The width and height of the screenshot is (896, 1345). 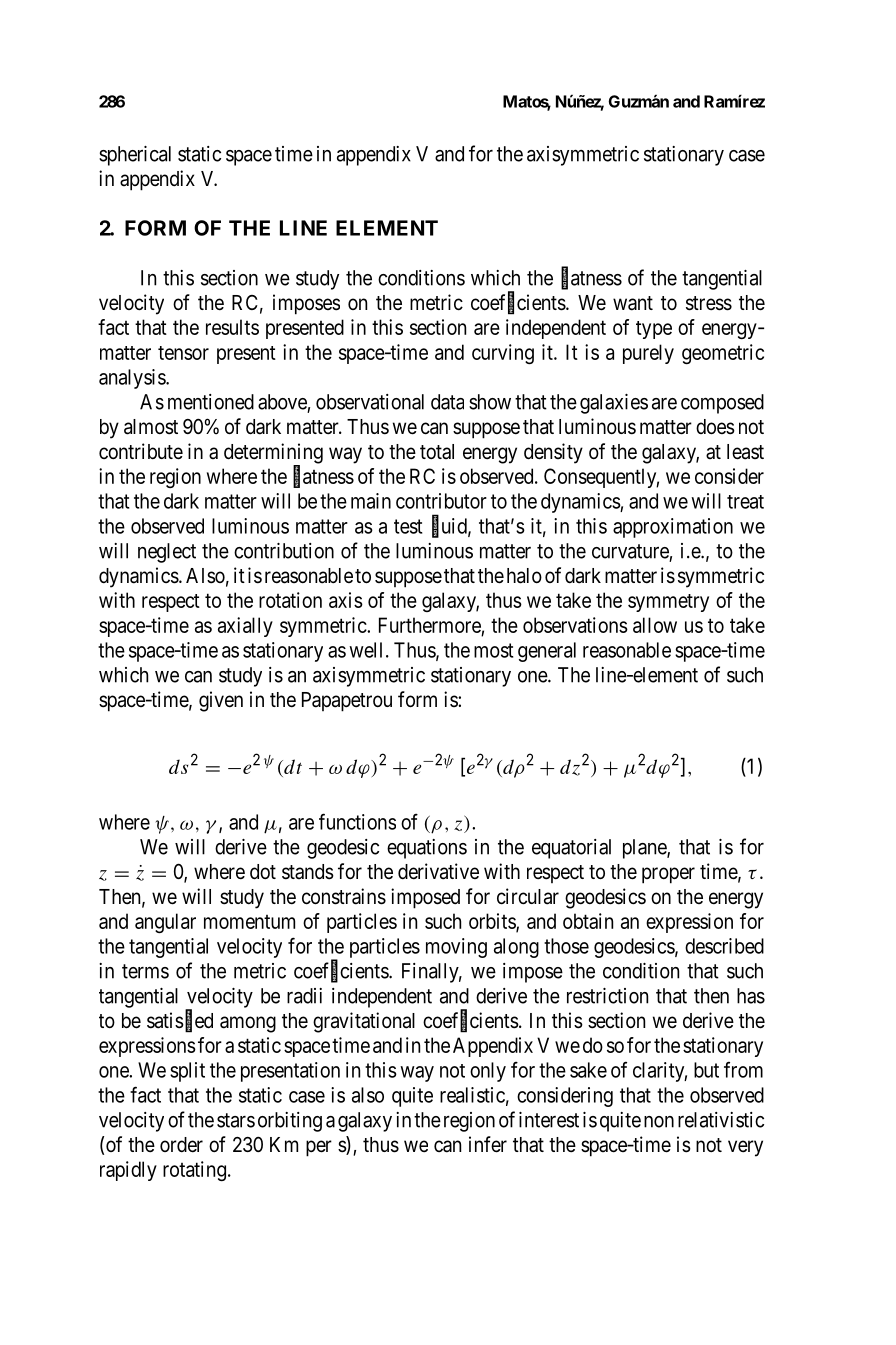 I want to click on order, so click(x=181, y=1145).
